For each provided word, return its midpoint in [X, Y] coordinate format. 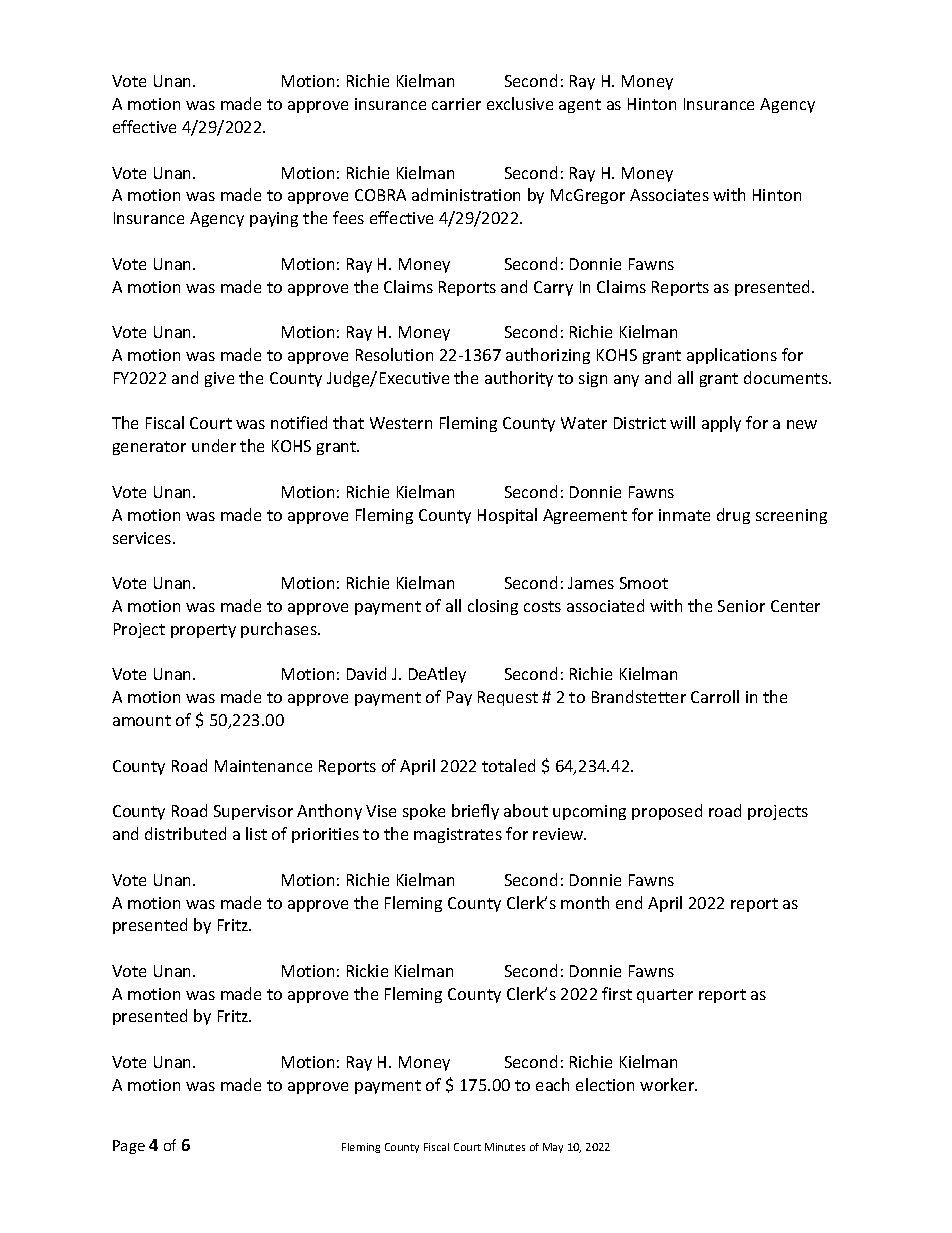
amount [142, 720]
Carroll [715, 696]
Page [129, 1147]
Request [508, 698]
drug [733, 516]
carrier [456, 104]
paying [274, 219]
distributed [185, 833]
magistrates [458, 835]
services [143, 538]
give [219, 379]
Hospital [507, 516]
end [629, 902]
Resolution [394, 354]
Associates [669, 195]
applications [732, 356]
